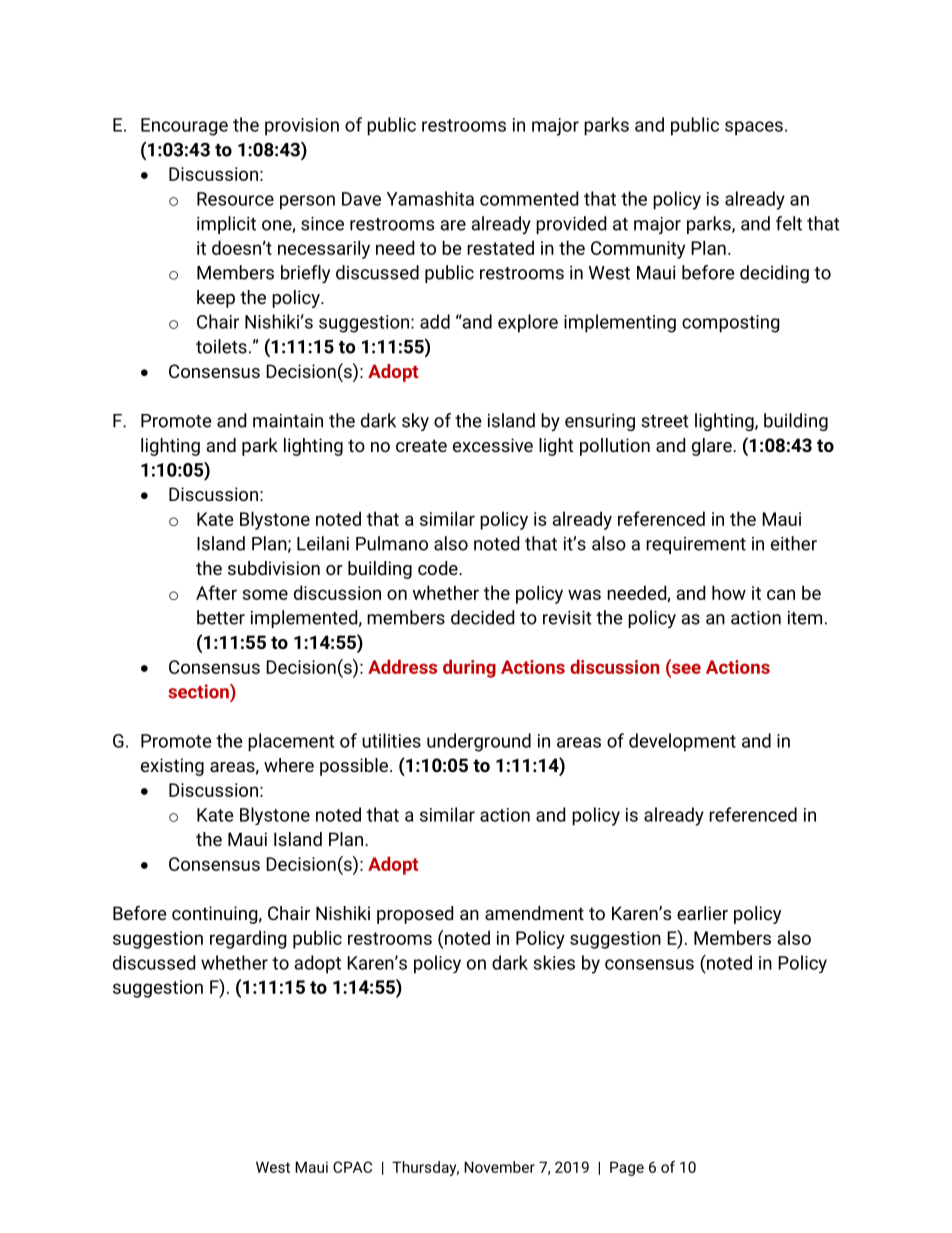  What do you see at coordinates (352, 1167) in the document?
I see `CPAC` at bounding box center [352, 1167].
